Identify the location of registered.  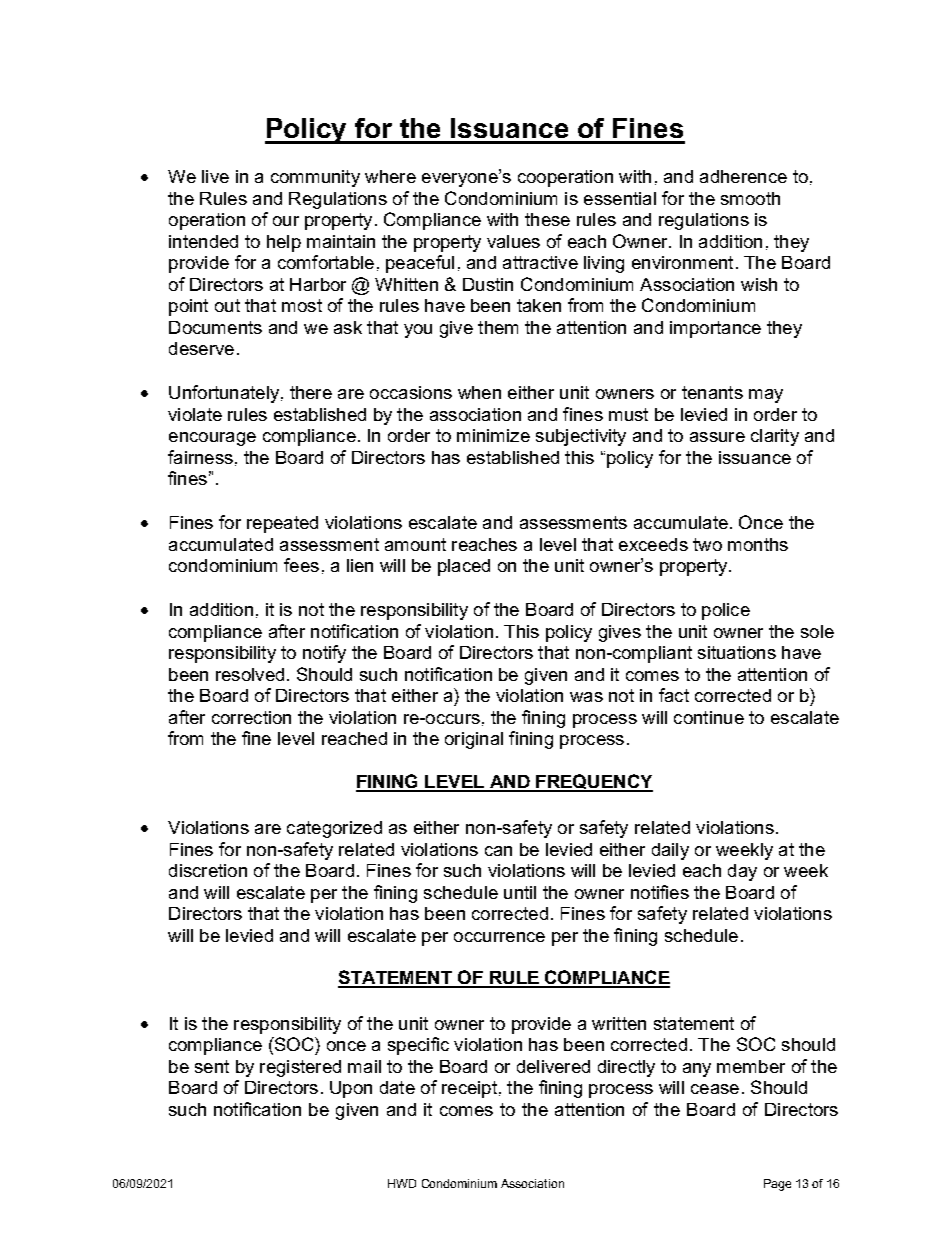
(300, 1068).
